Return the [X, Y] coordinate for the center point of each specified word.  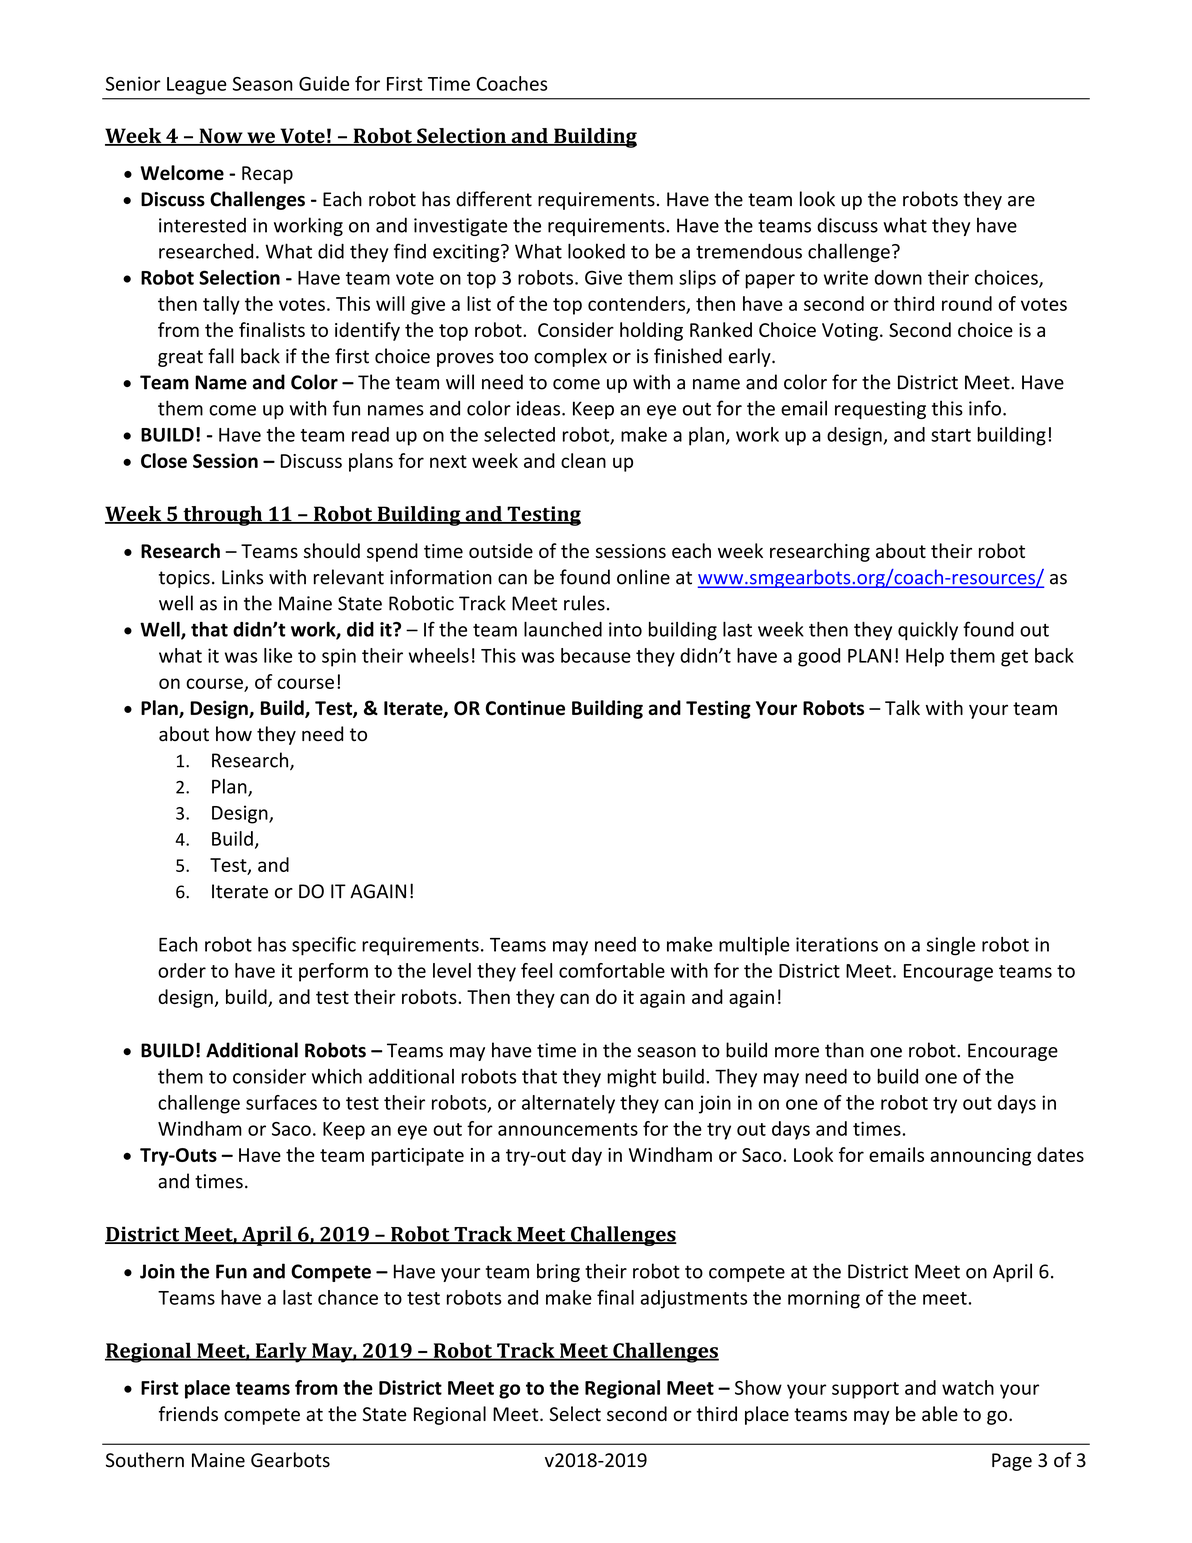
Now [221, 137]
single [951, 946]
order [182, 970]
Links [242, 577]
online [643, 577]
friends [188, 1413]
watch [968, 1387]
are [1021, 201]
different [494, 199]
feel [536, 970]
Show [758, 1387]
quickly [928, 630]
